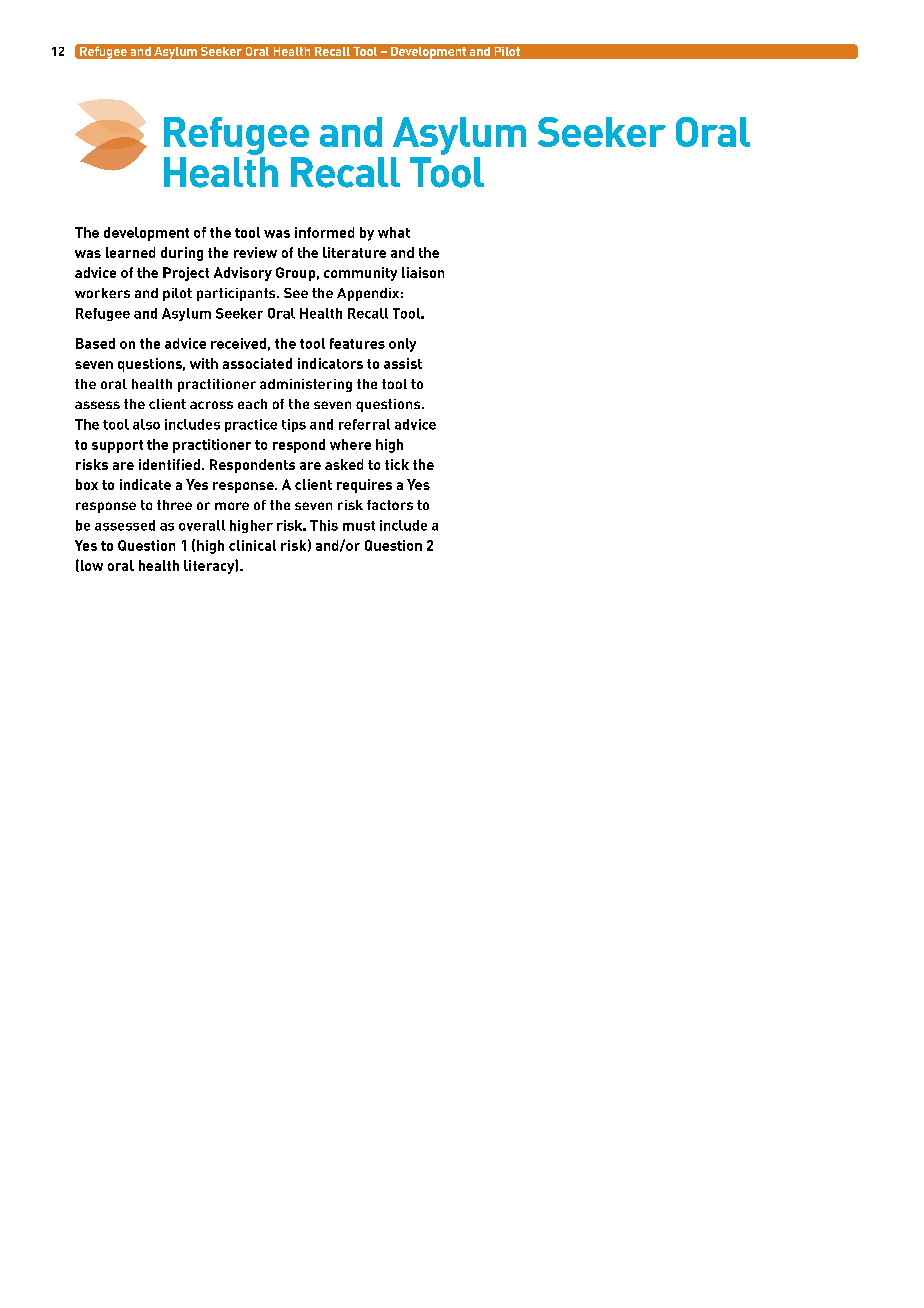 The height and width of the page is (1308, 924). What do you see at coordinates (252, 404) in the page?
I see `each` at bounding box center [252, 404].
